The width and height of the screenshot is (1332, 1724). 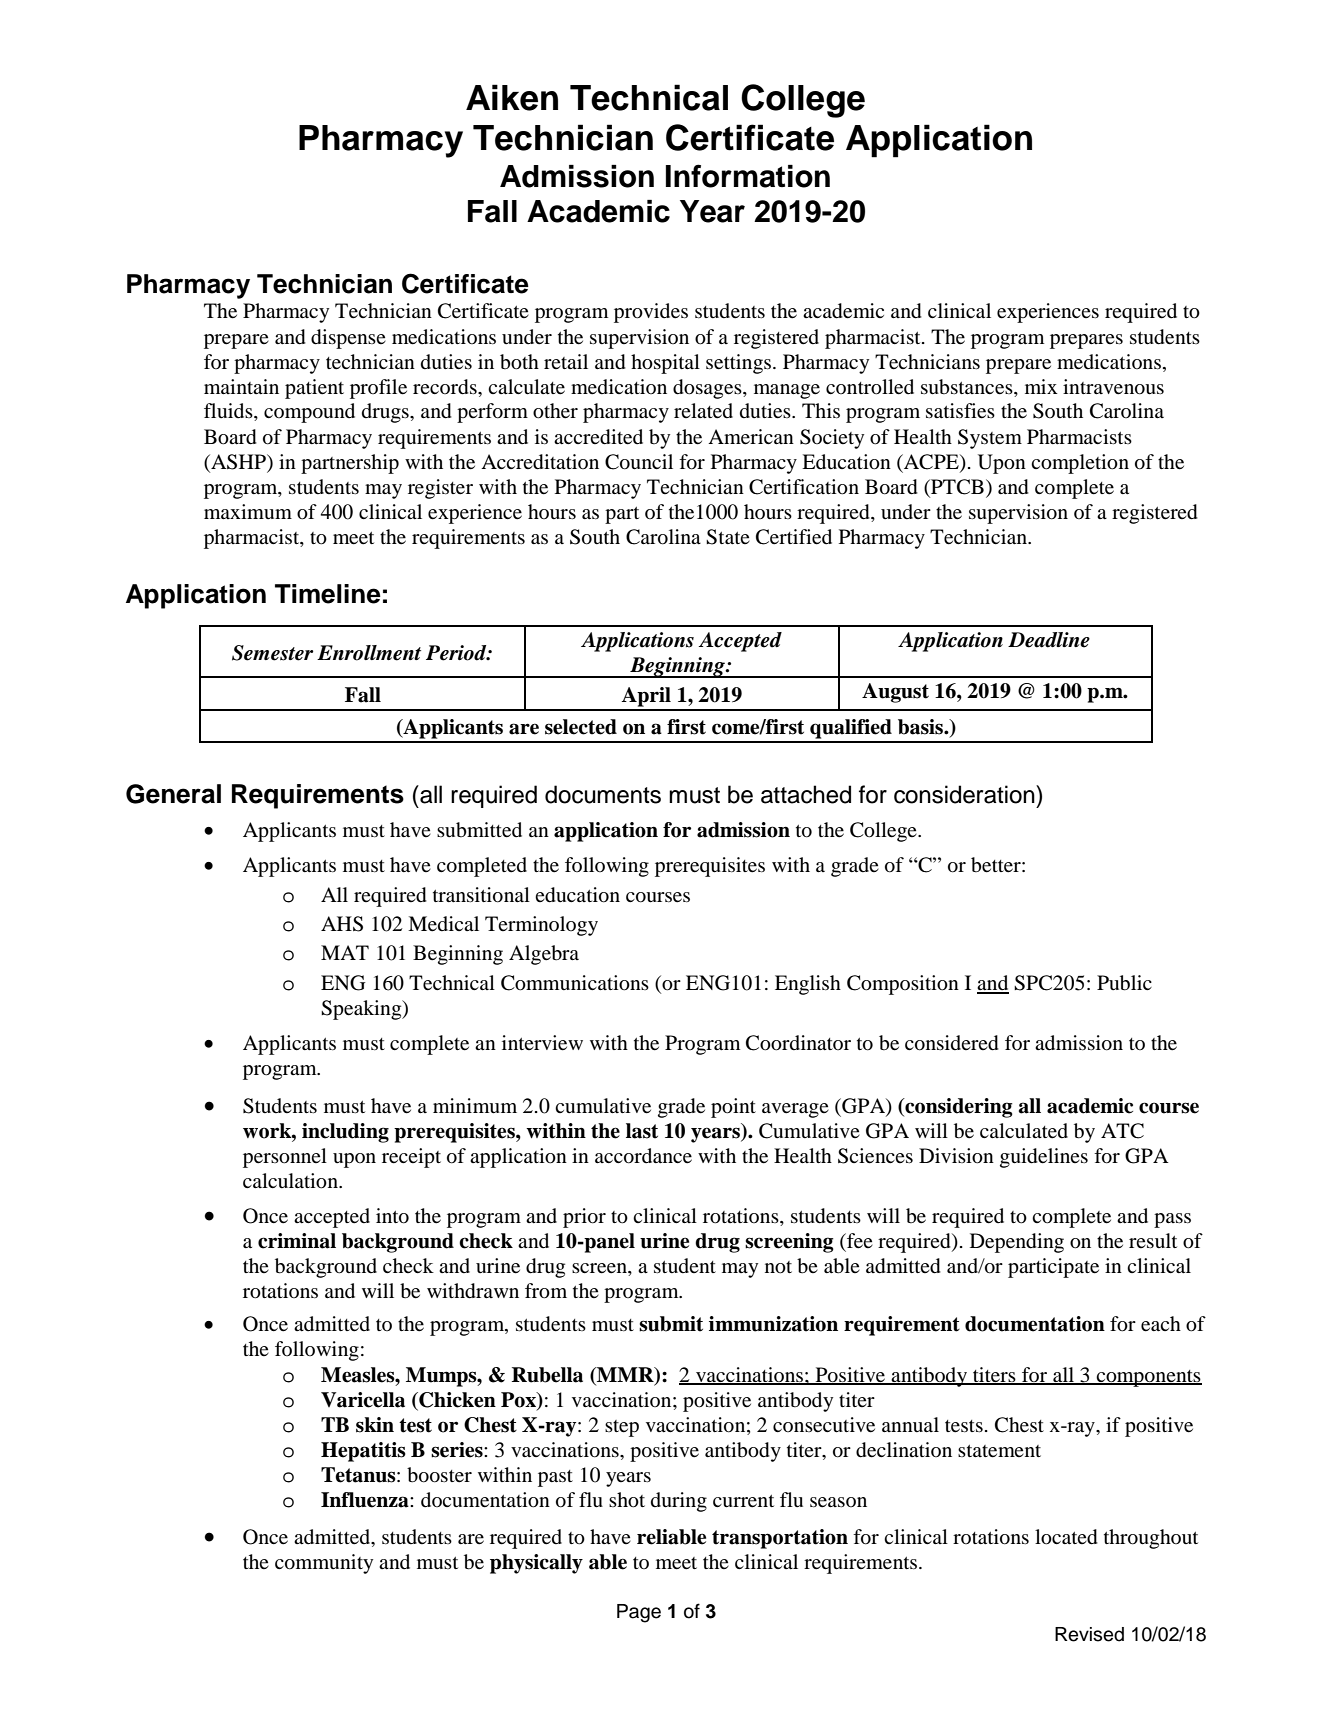 I want to click on Semester, so click(x=272, y=653).
